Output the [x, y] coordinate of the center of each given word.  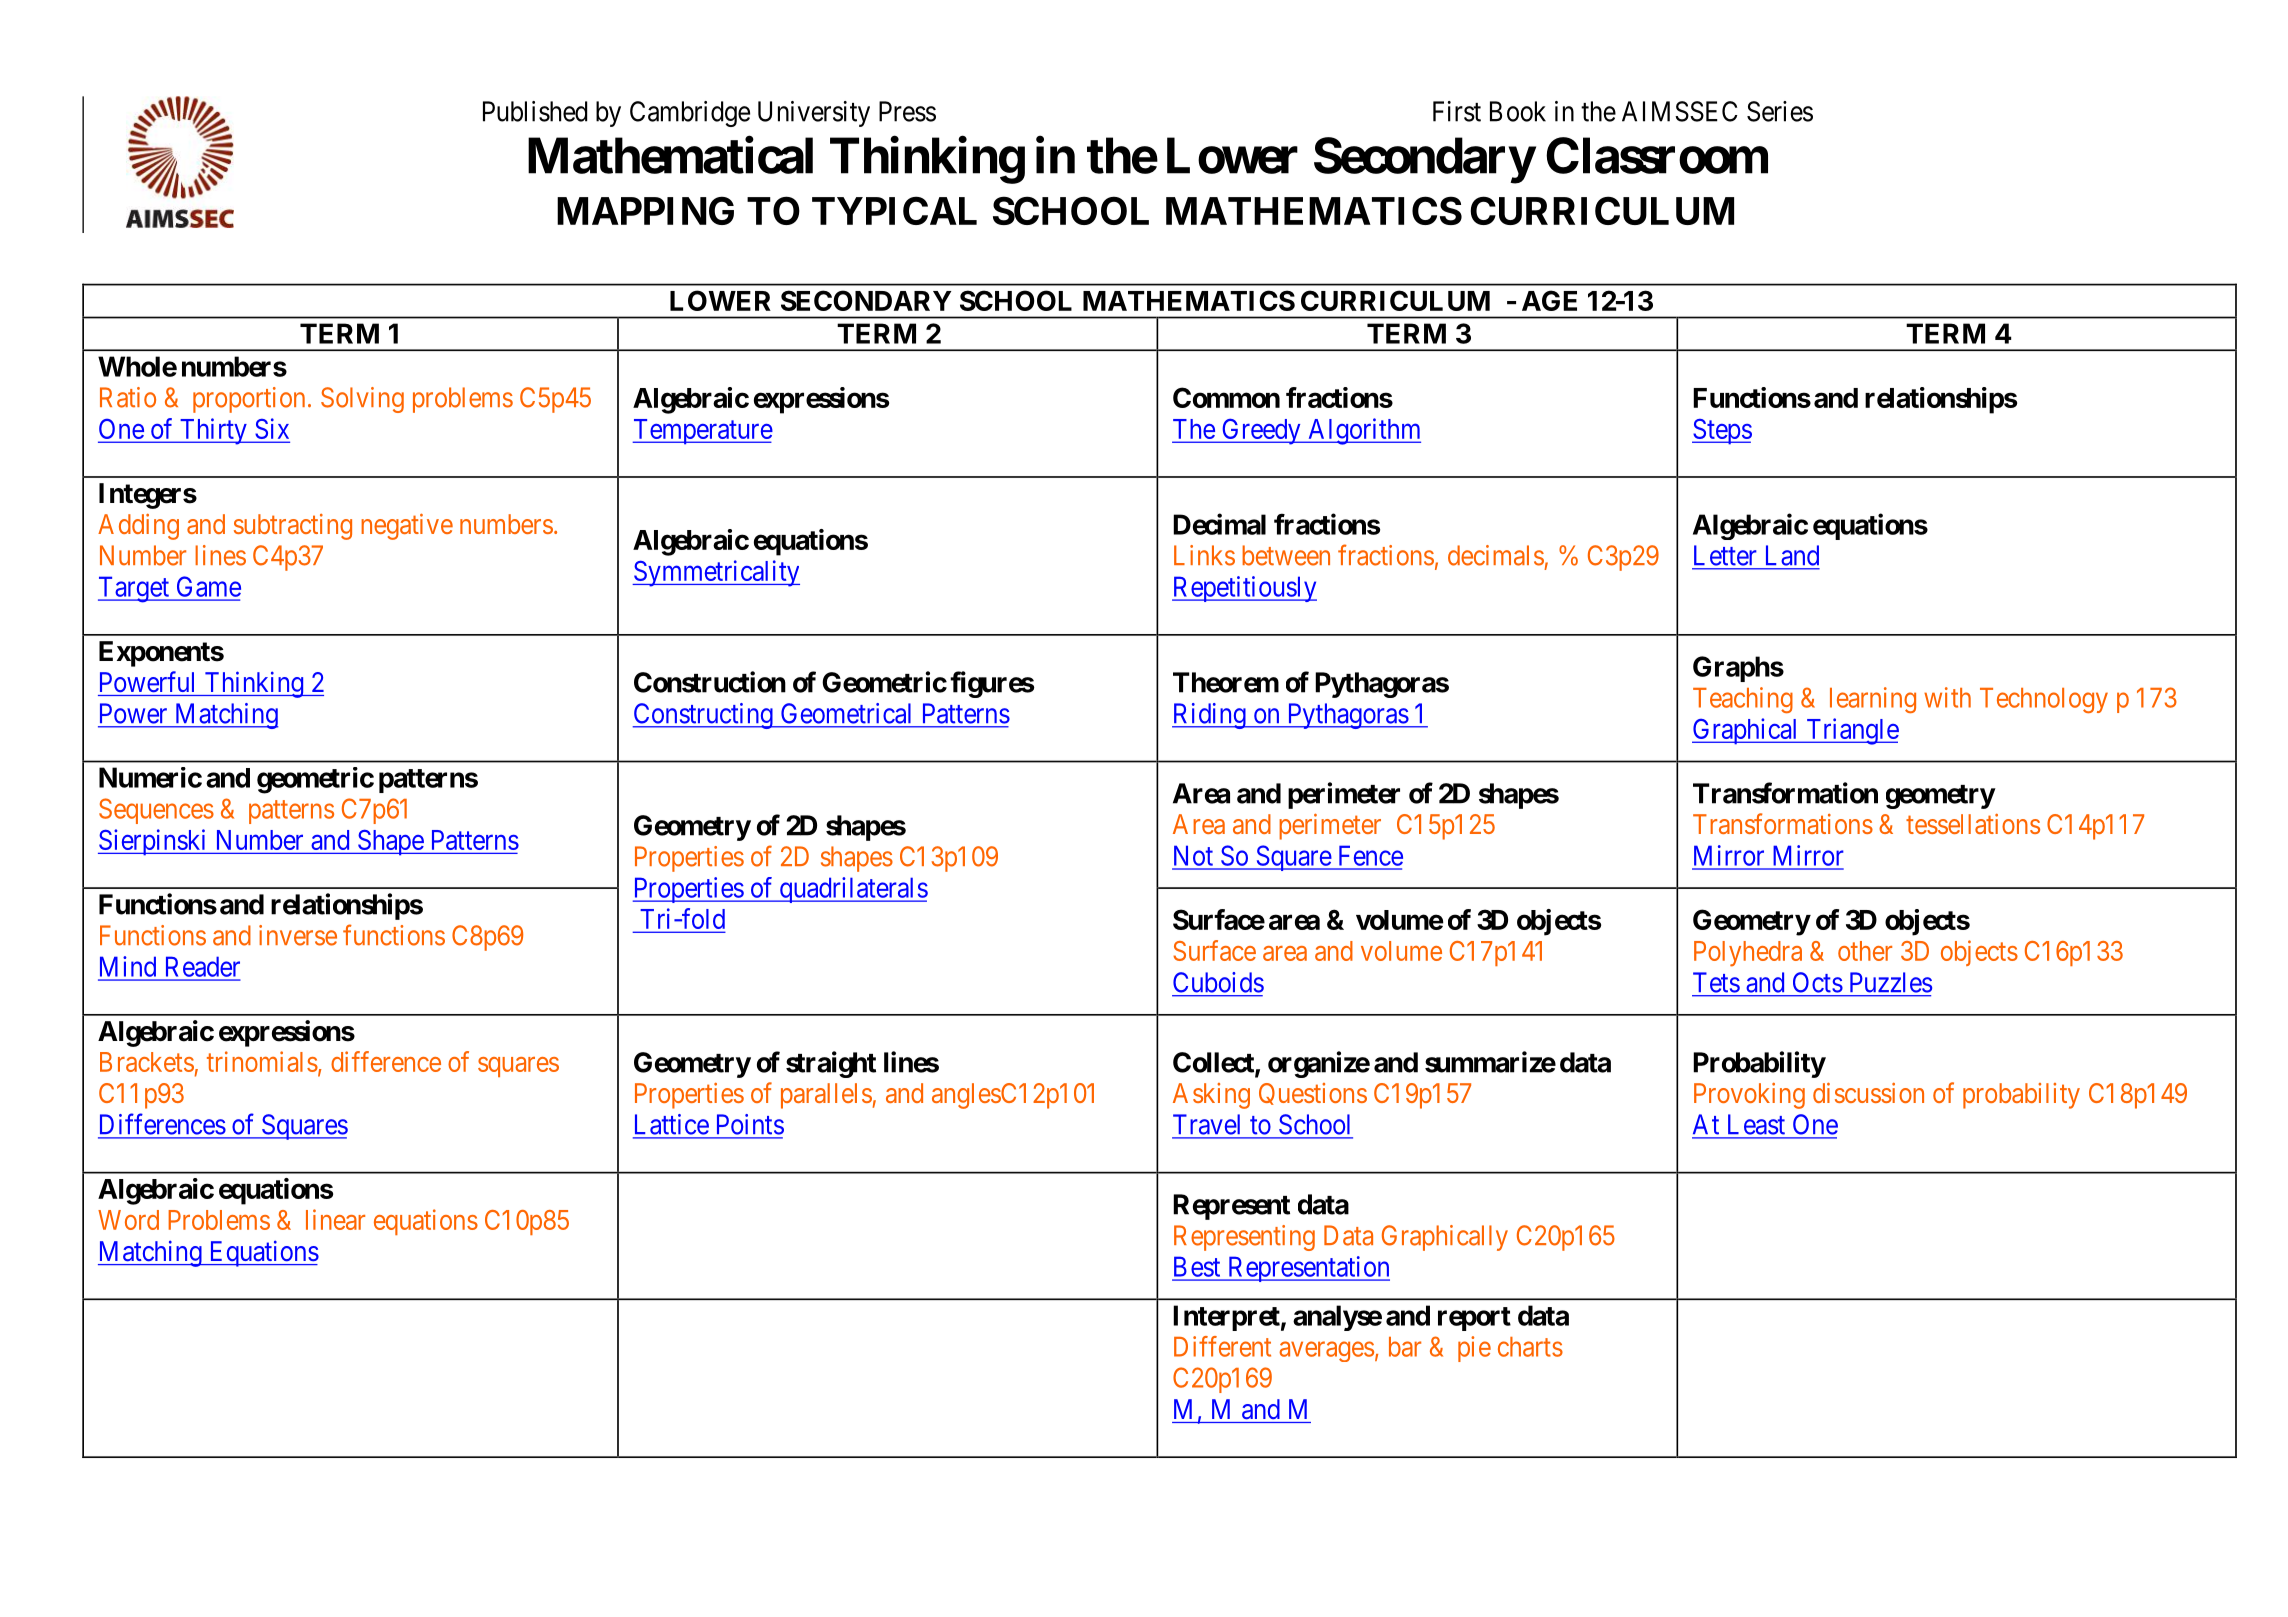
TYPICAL [894, 210]
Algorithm [1363, 431]
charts [1530, 1347]
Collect [1214, 1063]
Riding [1210, 716]
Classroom [1657, 155]
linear [335, 1219]
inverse [298, 935]
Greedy [1261, 431]
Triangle [1851, 731]
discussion [1868, 1092]
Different [1222, 1346]
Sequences [156, 811]
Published [535, 111]
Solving [362, 400]
